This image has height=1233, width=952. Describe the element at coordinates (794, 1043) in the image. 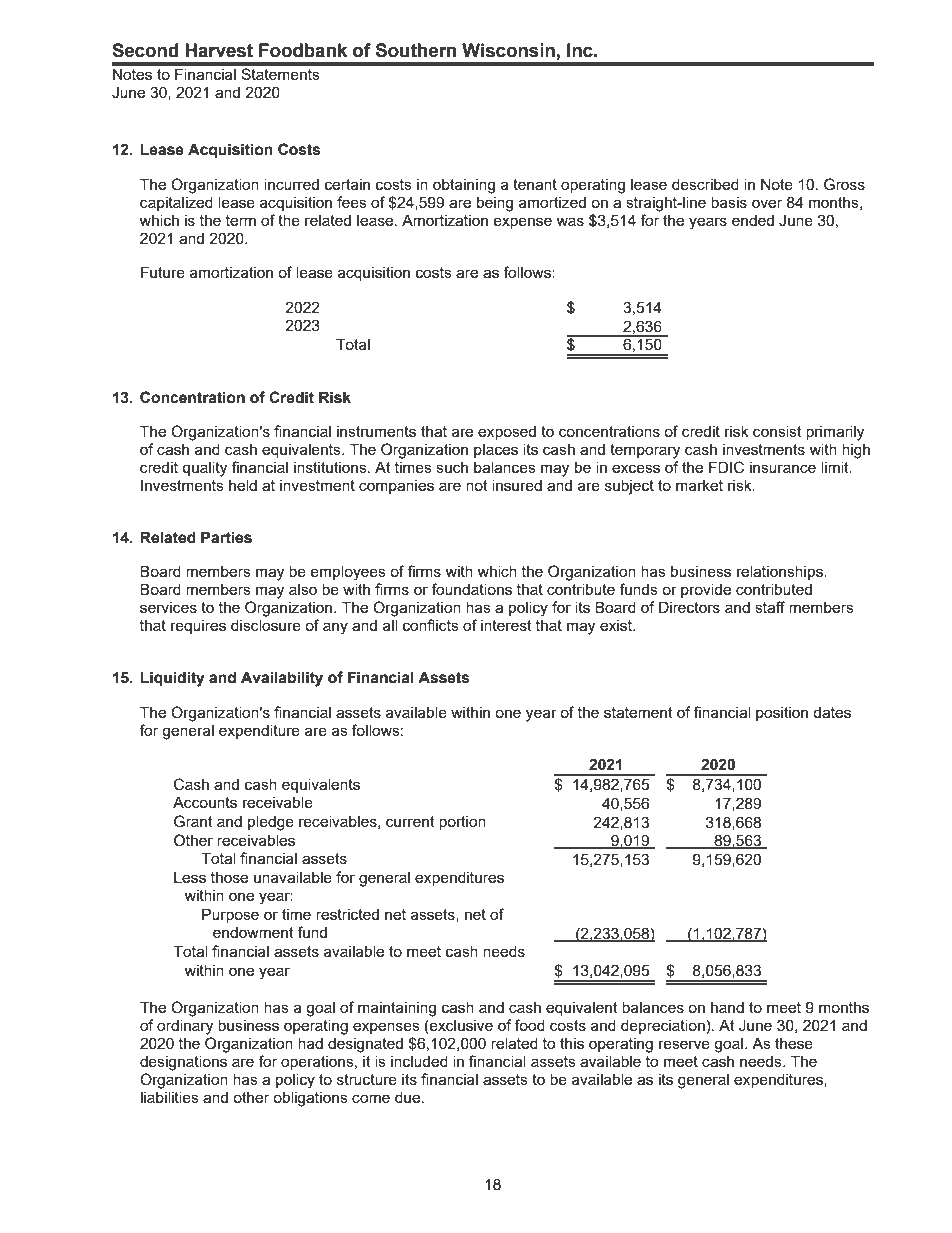

I see `these` at that location.
